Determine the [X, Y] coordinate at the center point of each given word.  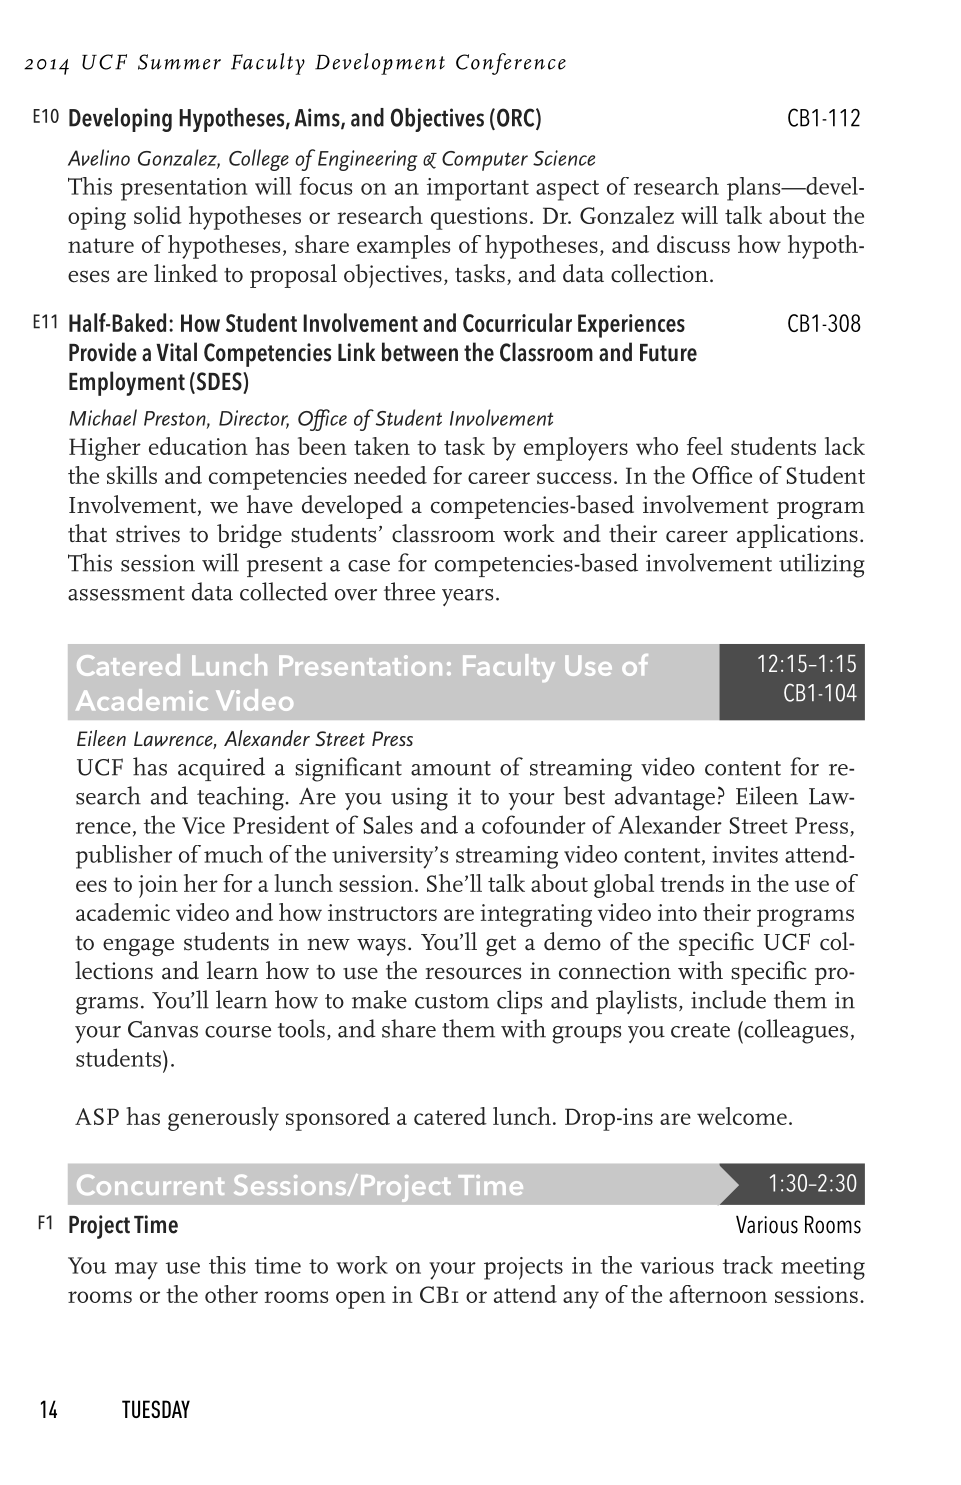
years [467, 597]
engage [138, 947]
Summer [179, 62]
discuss [693, 244]
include [728, 999]
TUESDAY [156, 1409]
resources [473, 973]
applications [797, 536]
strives [148, 534]
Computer [485, 161]
